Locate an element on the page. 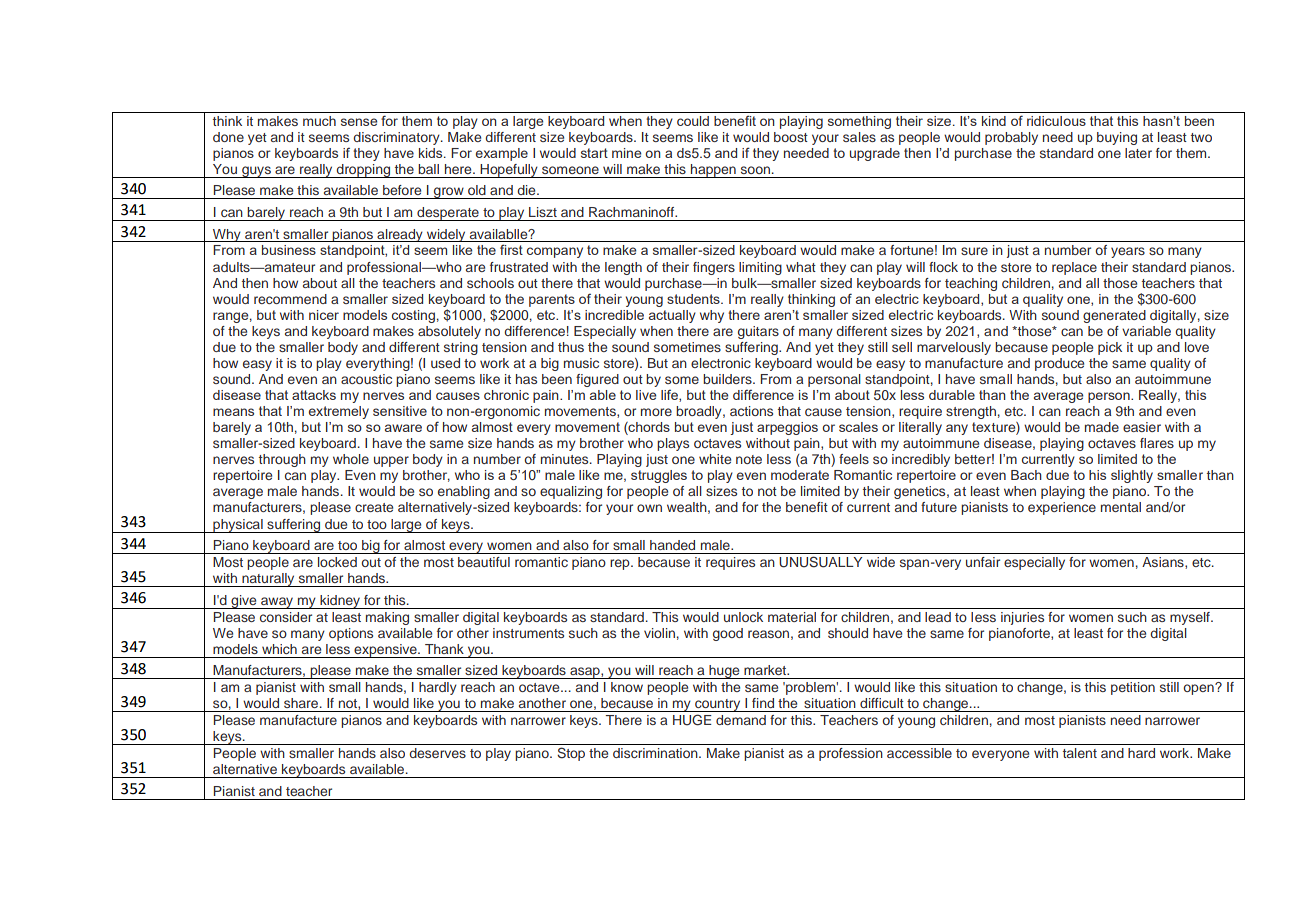 This page has height=924, width=1308. discriminatory is located at coordinates (397, 138).
